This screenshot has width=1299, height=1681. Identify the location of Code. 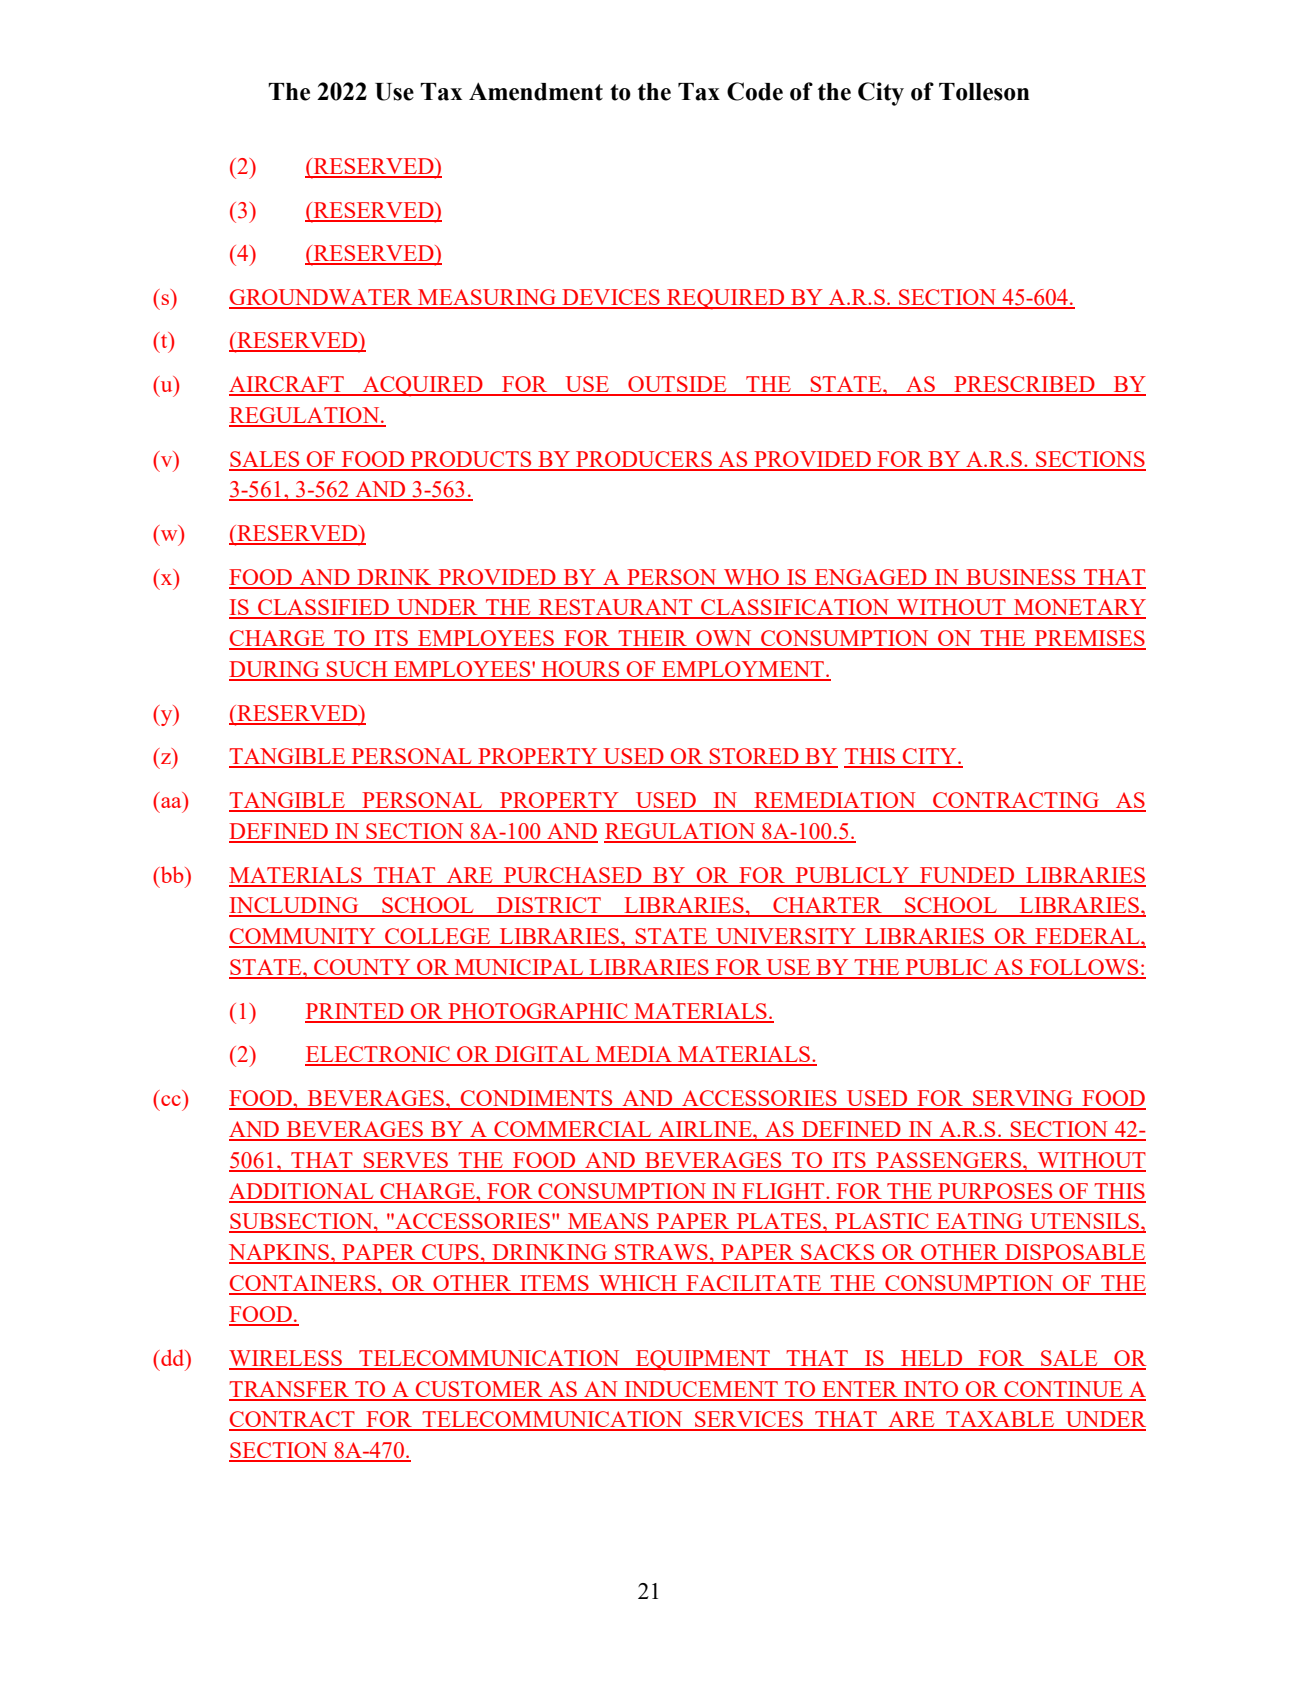
(755, 91).
